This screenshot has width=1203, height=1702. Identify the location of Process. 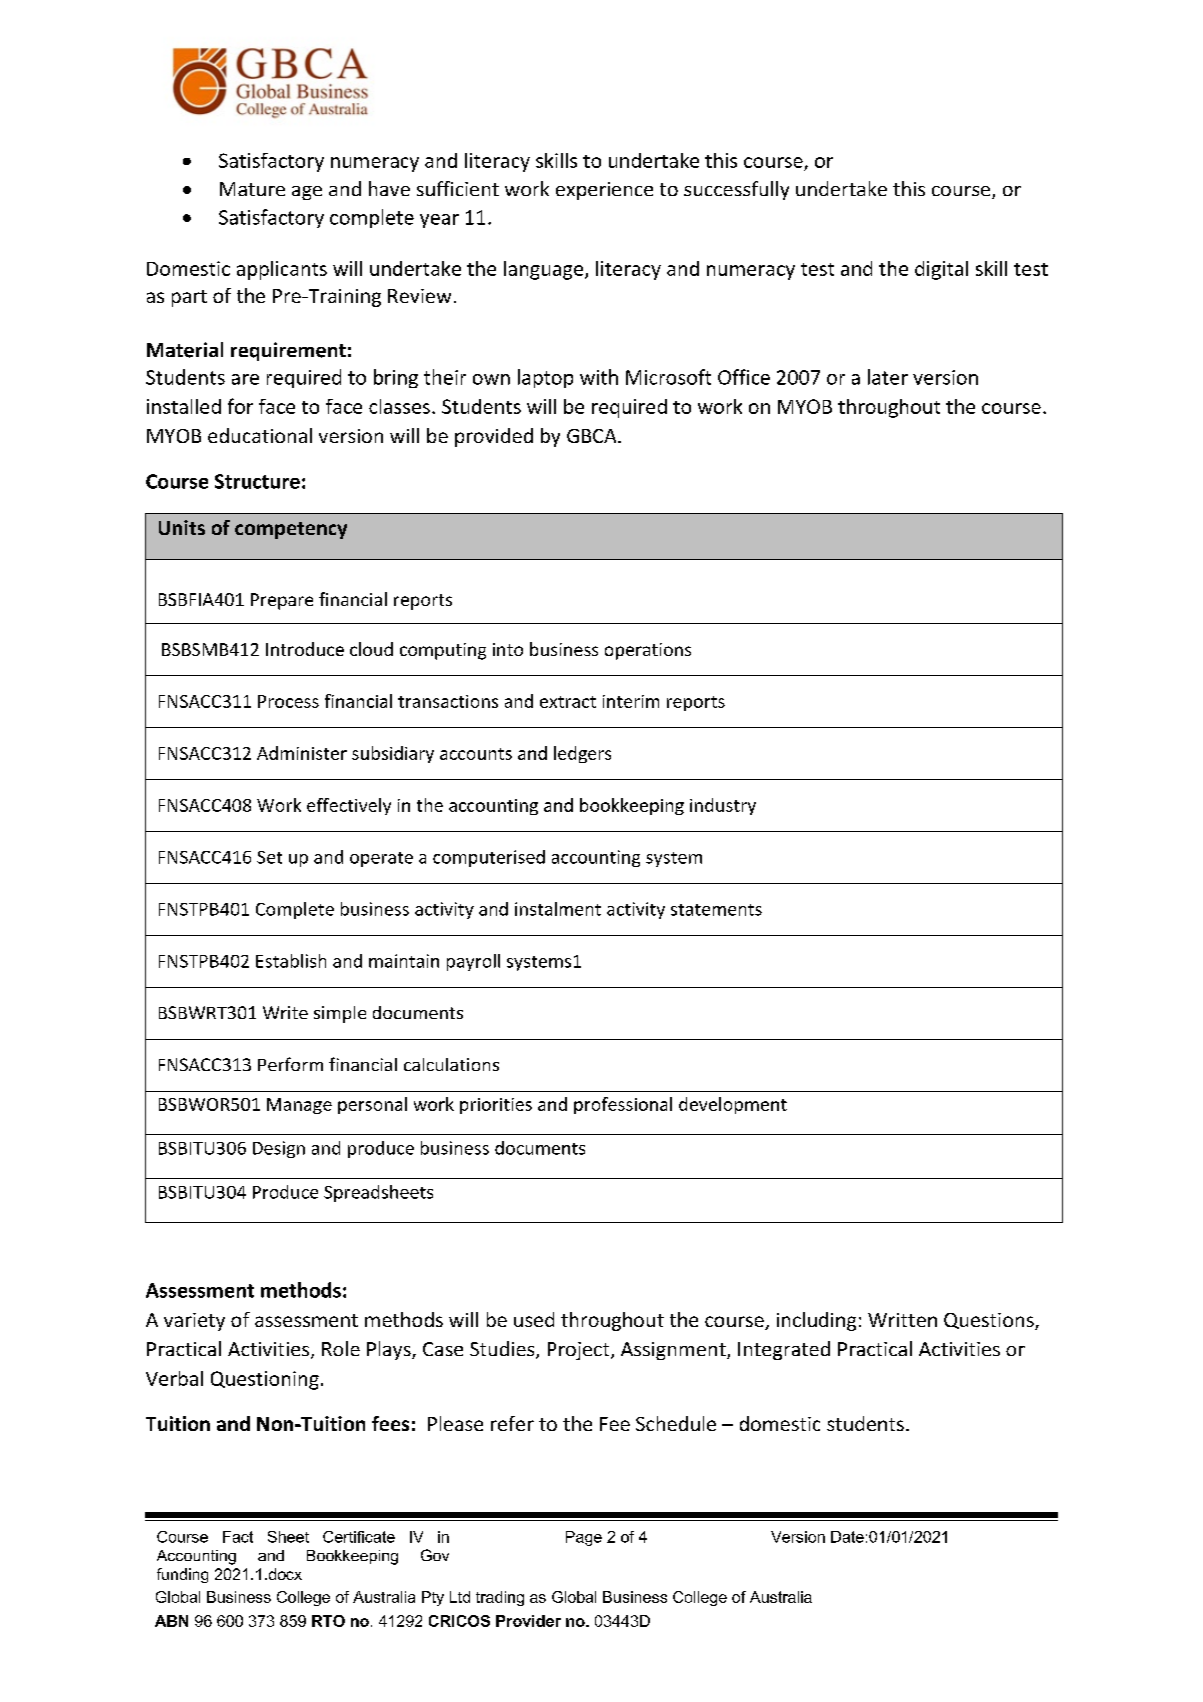
(288, 701).
